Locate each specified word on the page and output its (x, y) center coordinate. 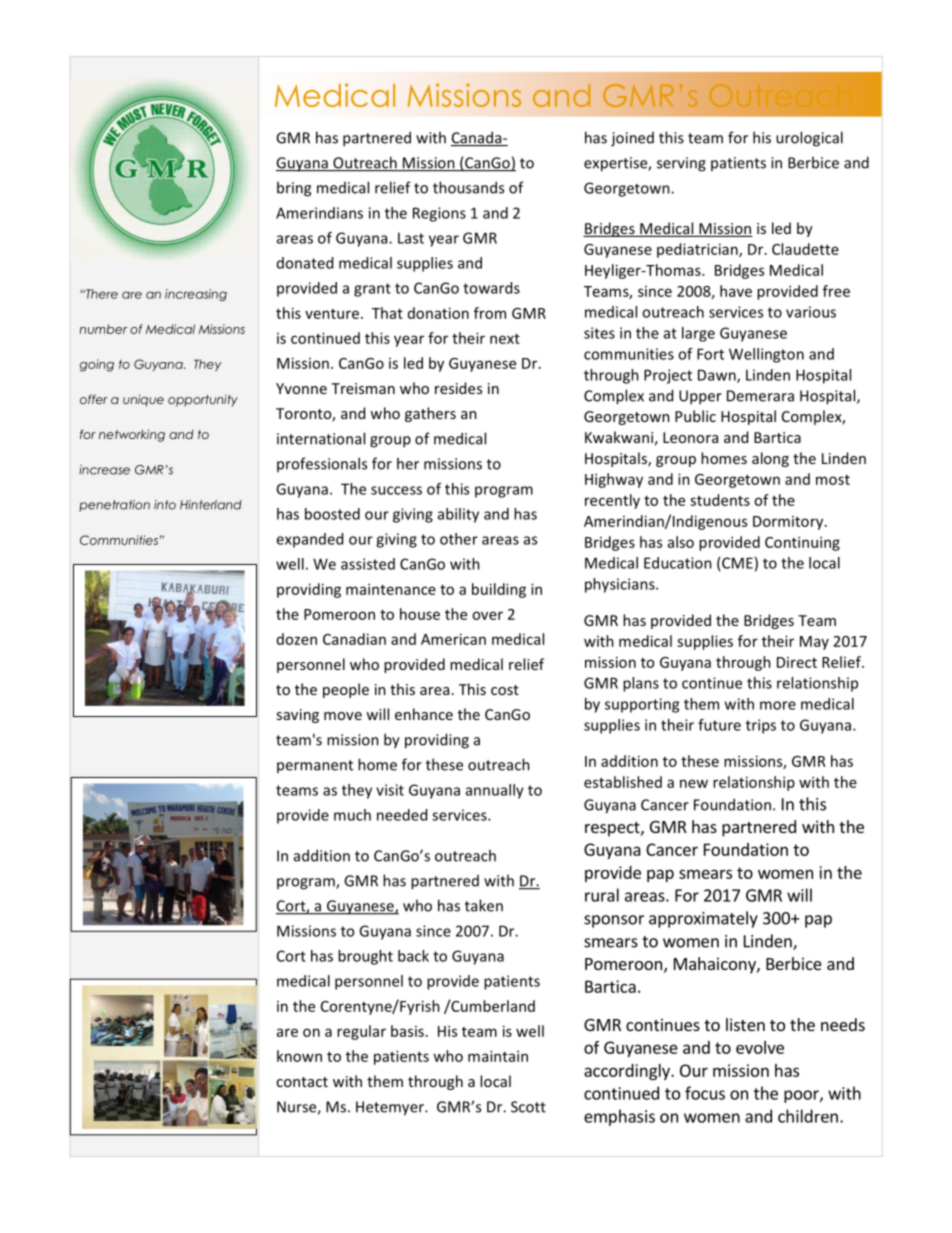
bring (294, 189)
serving (681, 164)
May (814, 643)
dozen (297, 639)
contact (302, 1082)
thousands (468, 187)
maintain (498, 1056)
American (453, 639)
